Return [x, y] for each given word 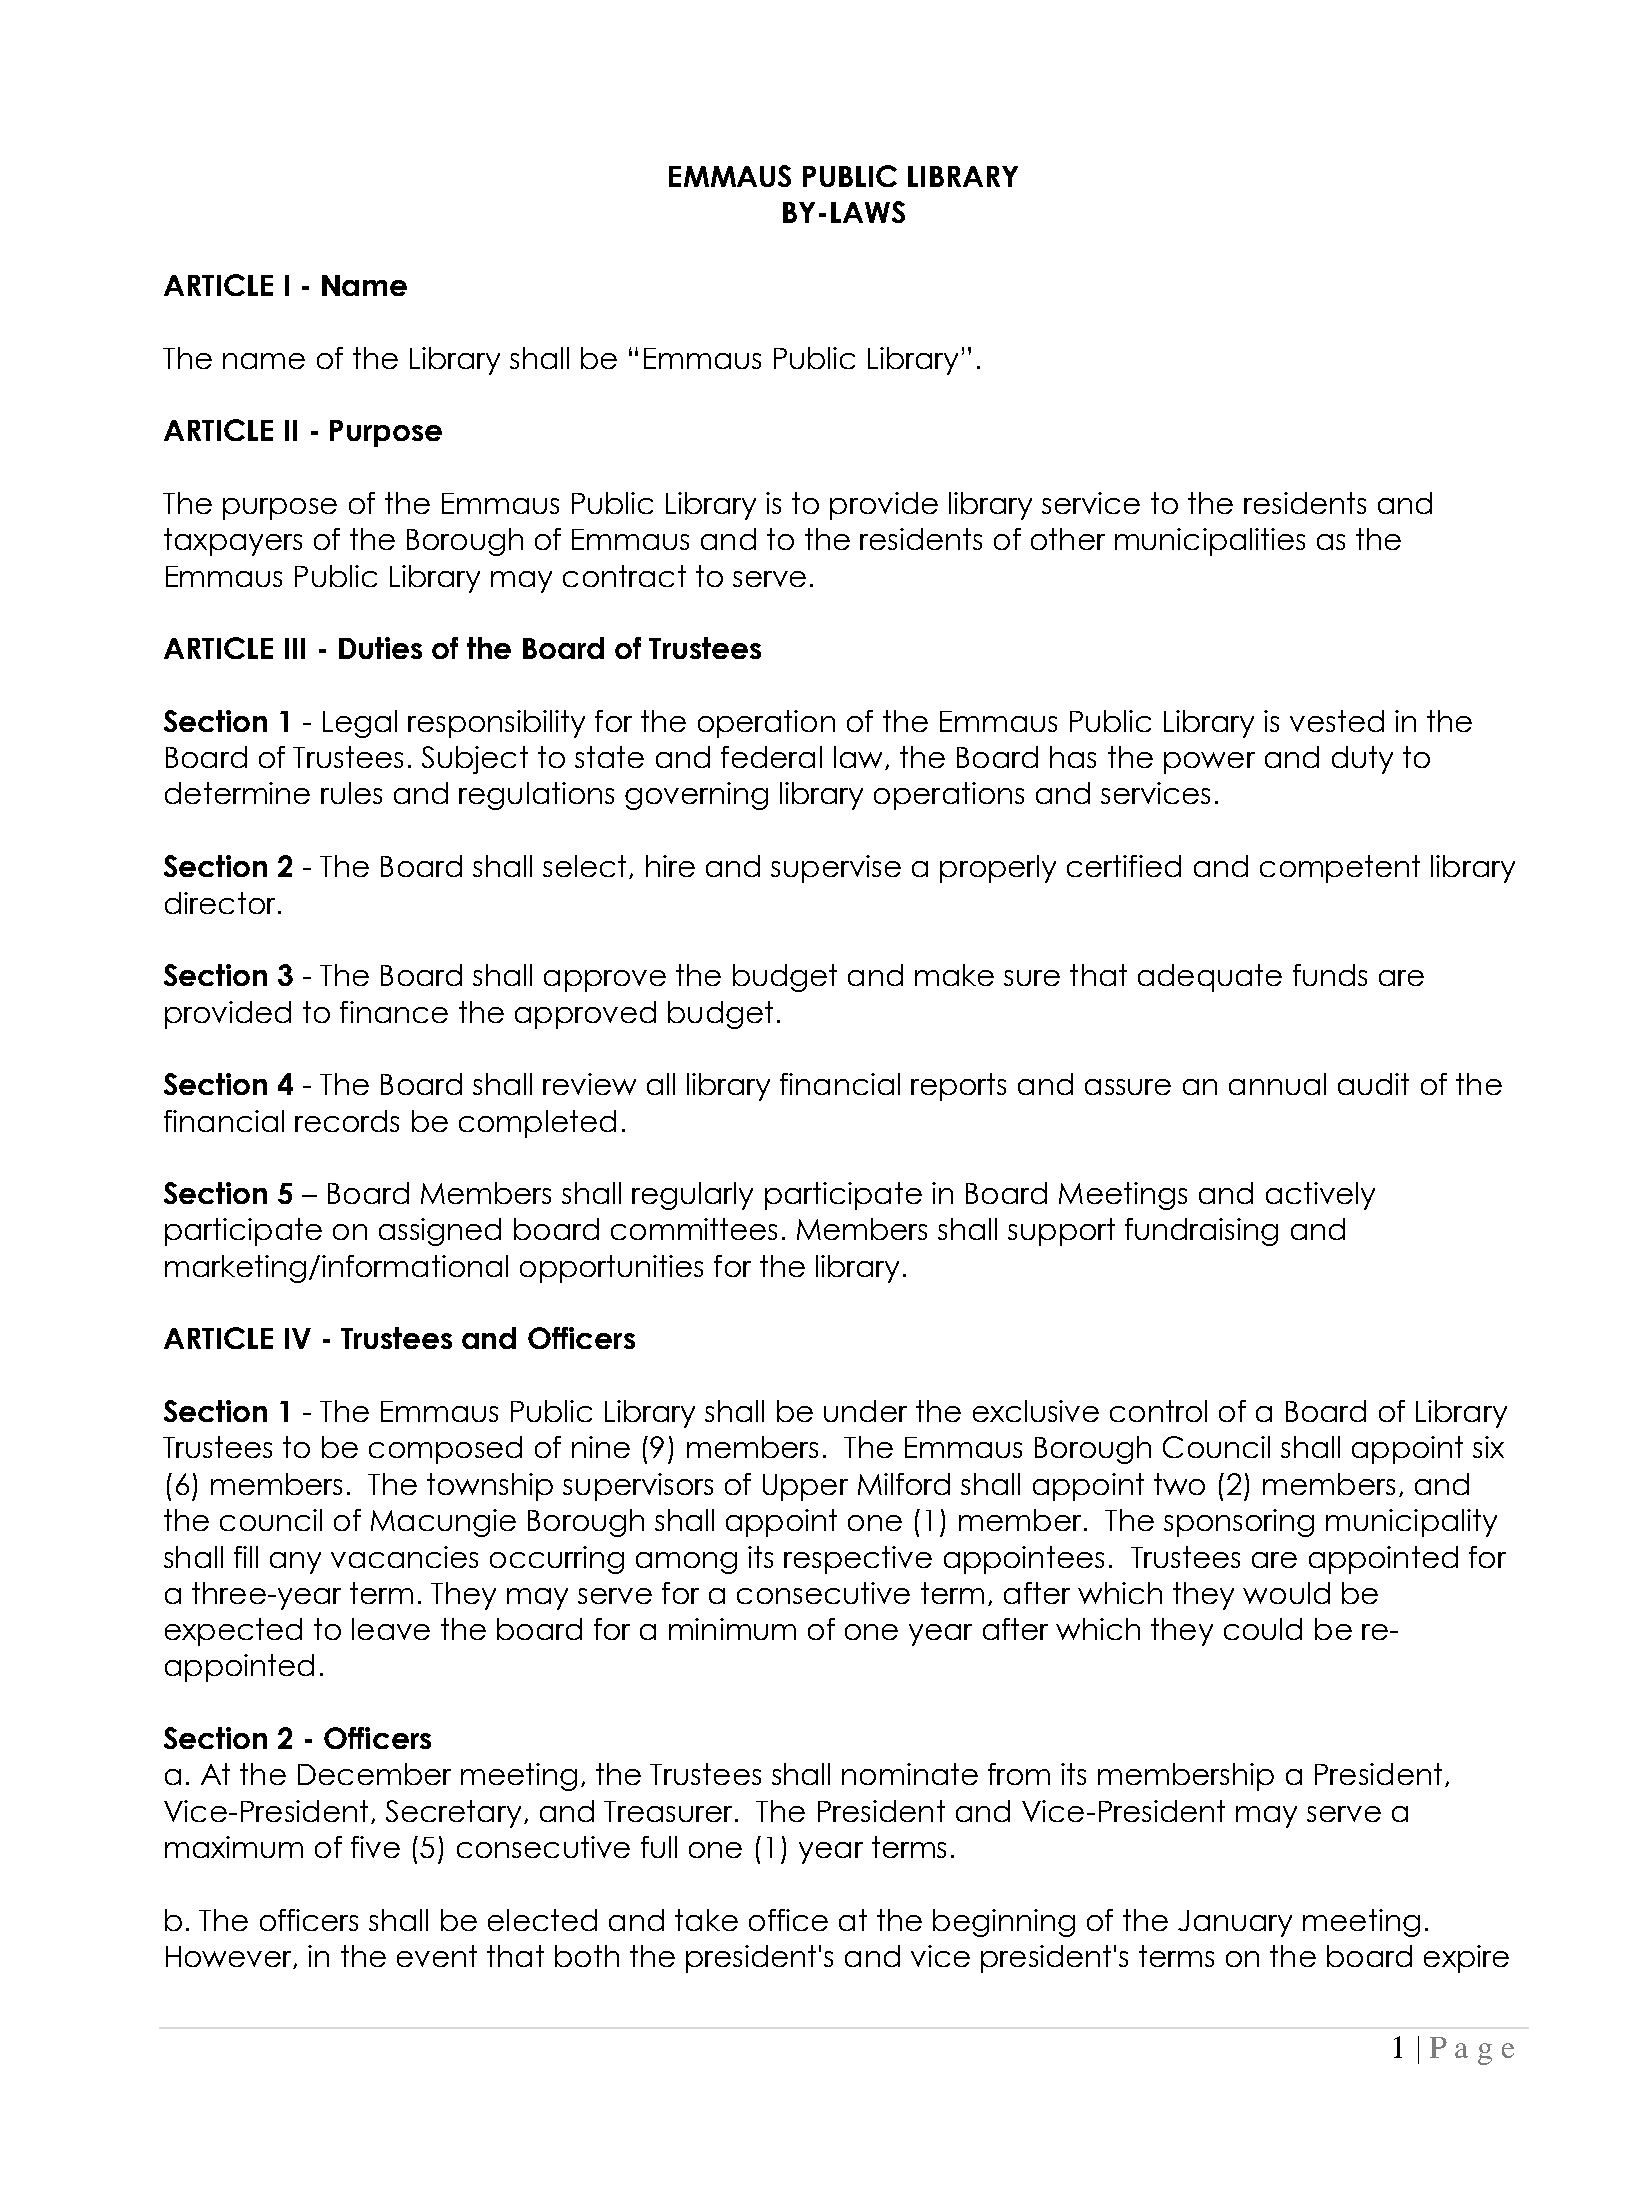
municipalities [1210, 542]
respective [858, 1560]
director [220, 903]
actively [1320, 1196]
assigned [440, 1232]
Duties [380, 648]
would [1286, 1593]
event [437, 1956]
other [1068, 539]
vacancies [404, 1557]
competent [1340, 869]
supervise [836, 869]
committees [694, 1229]
